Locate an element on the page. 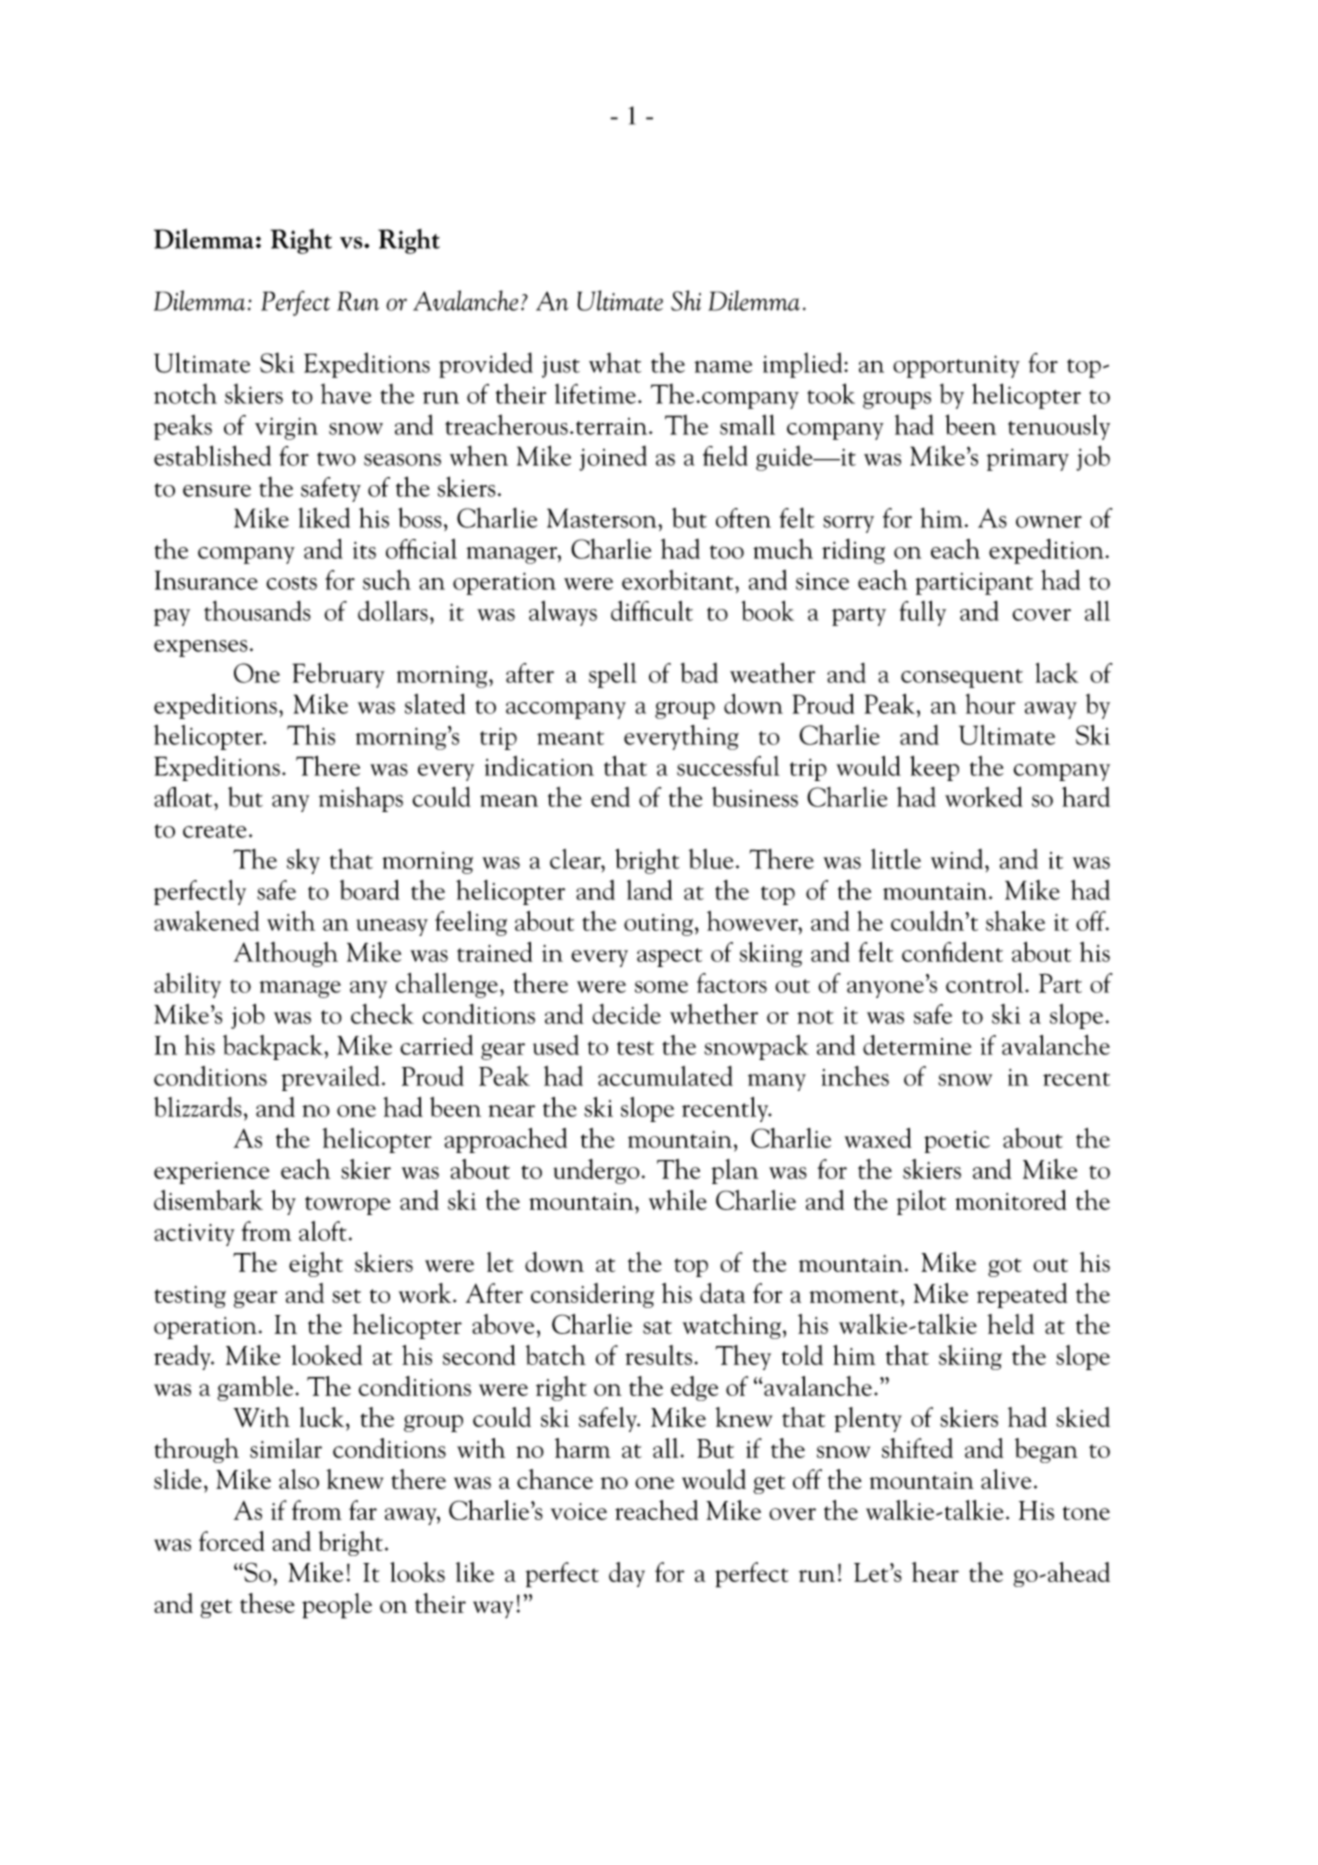 The image size is (1318, 1865). keep is located at coordinates (934, 768).
